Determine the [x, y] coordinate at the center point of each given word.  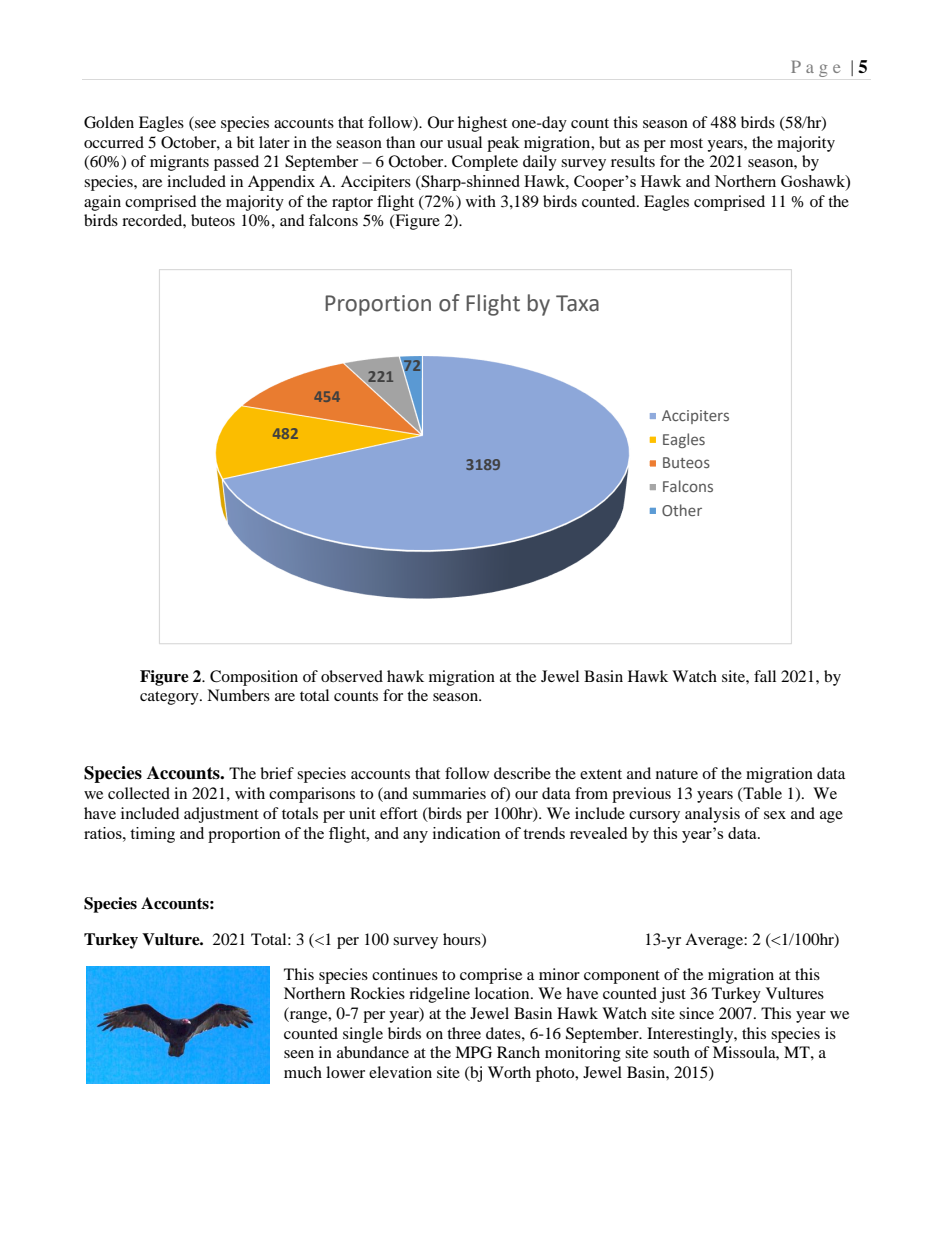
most [686, 143]
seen [299, 1054]
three [464, 1033]
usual [464, 142]
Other [682, 510]
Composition [254, 678]
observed [352, 676]
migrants [179, 163]
